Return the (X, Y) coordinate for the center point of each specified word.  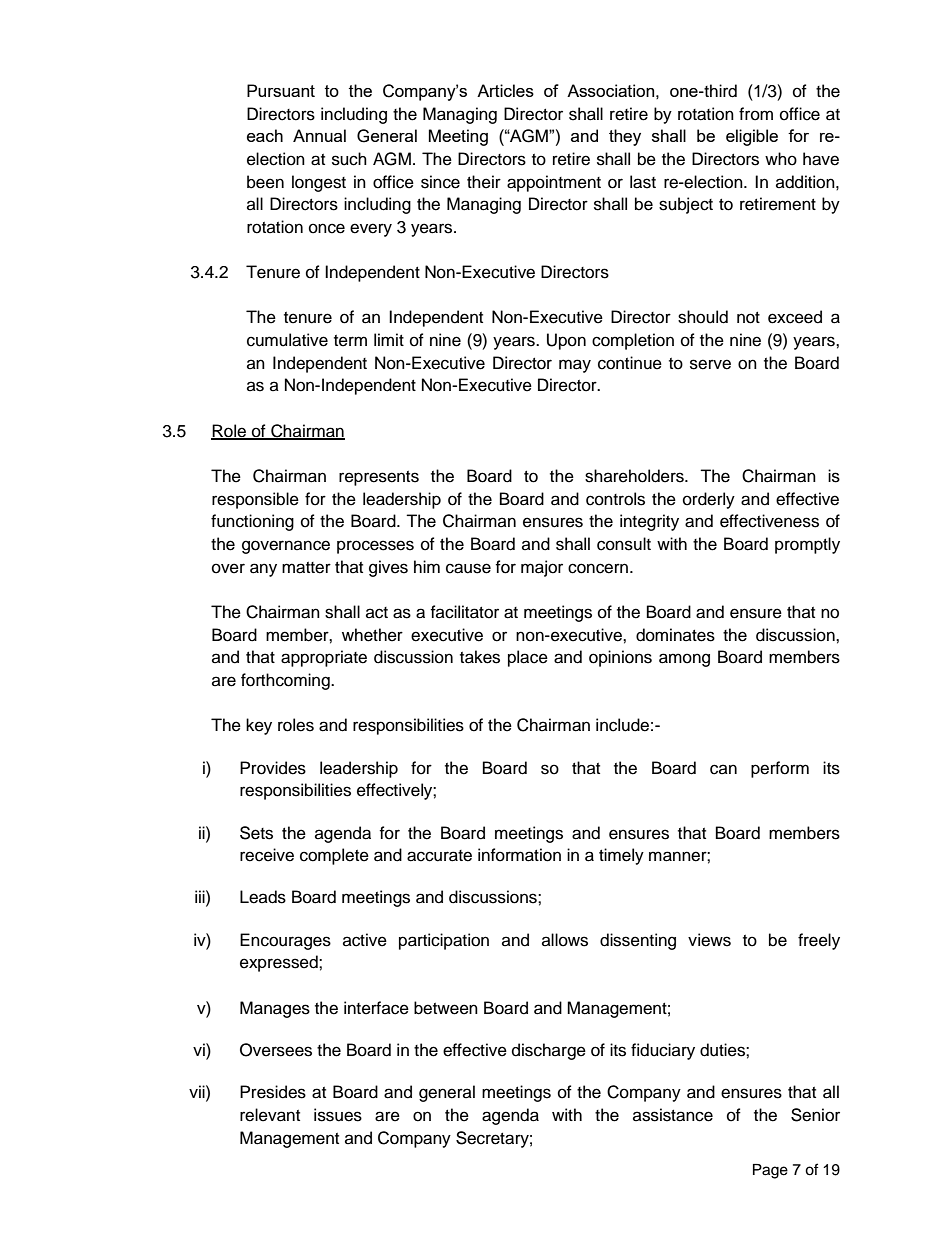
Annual (319, 135)
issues (338, 1115)
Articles (505, 90)
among (684, 660)
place (528, 658)
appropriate (324, 658)
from (756, 114)
